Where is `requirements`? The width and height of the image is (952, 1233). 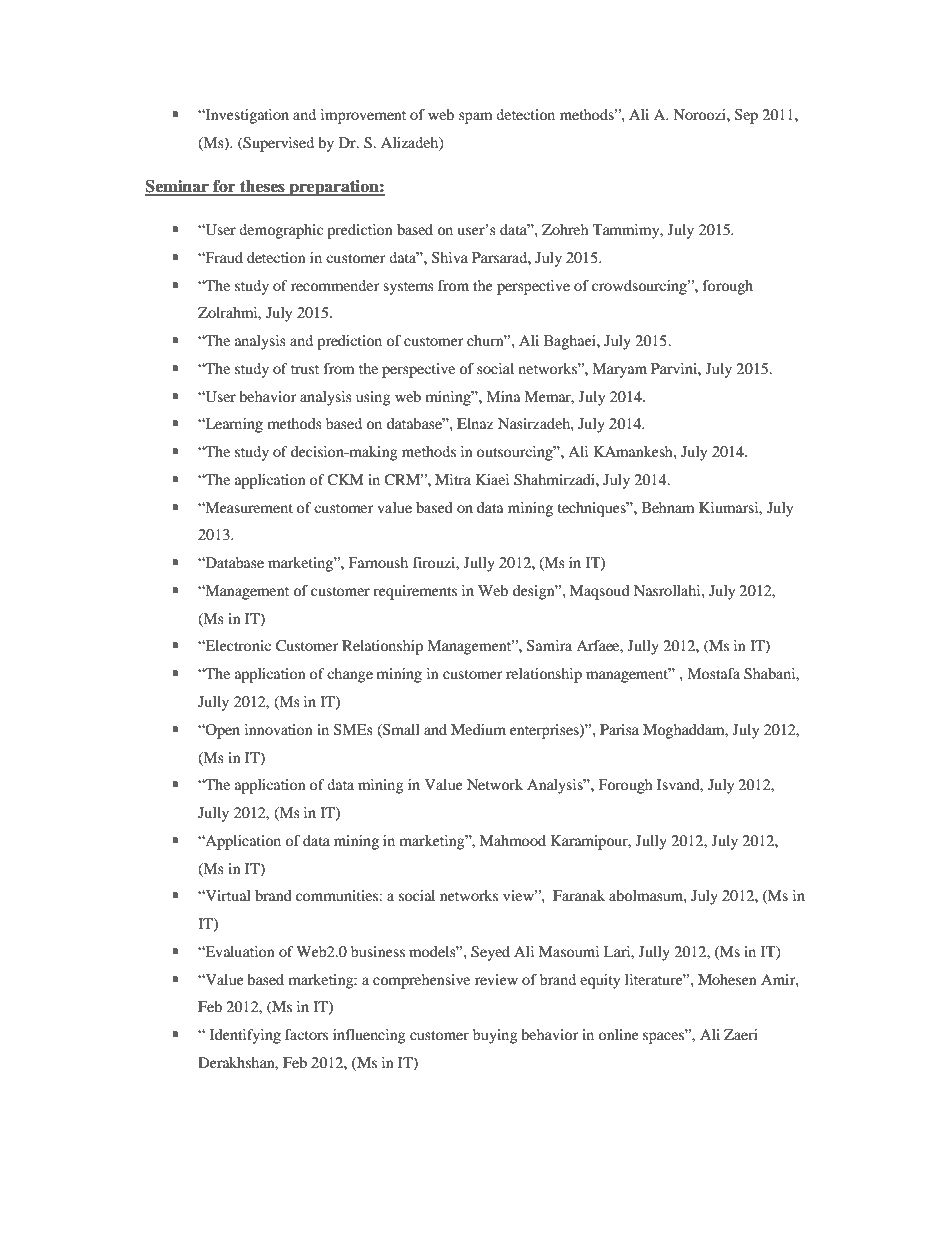
requirements is located at coordinates (415, 592).
